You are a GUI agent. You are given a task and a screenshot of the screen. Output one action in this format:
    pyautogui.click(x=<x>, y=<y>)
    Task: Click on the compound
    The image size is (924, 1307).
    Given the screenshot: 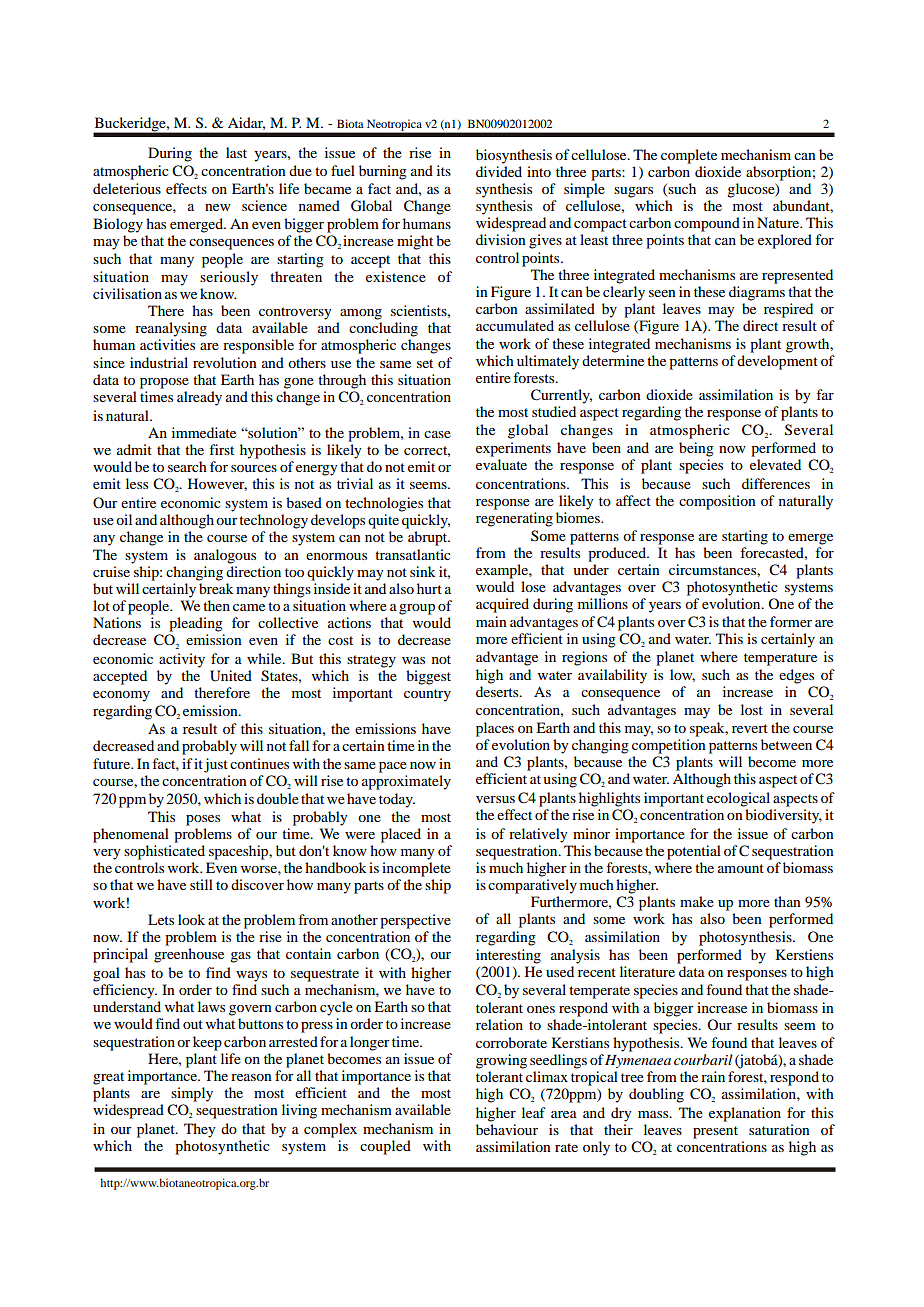 What is the action you would take?
    pyautogui.click(x=707, y=224)
